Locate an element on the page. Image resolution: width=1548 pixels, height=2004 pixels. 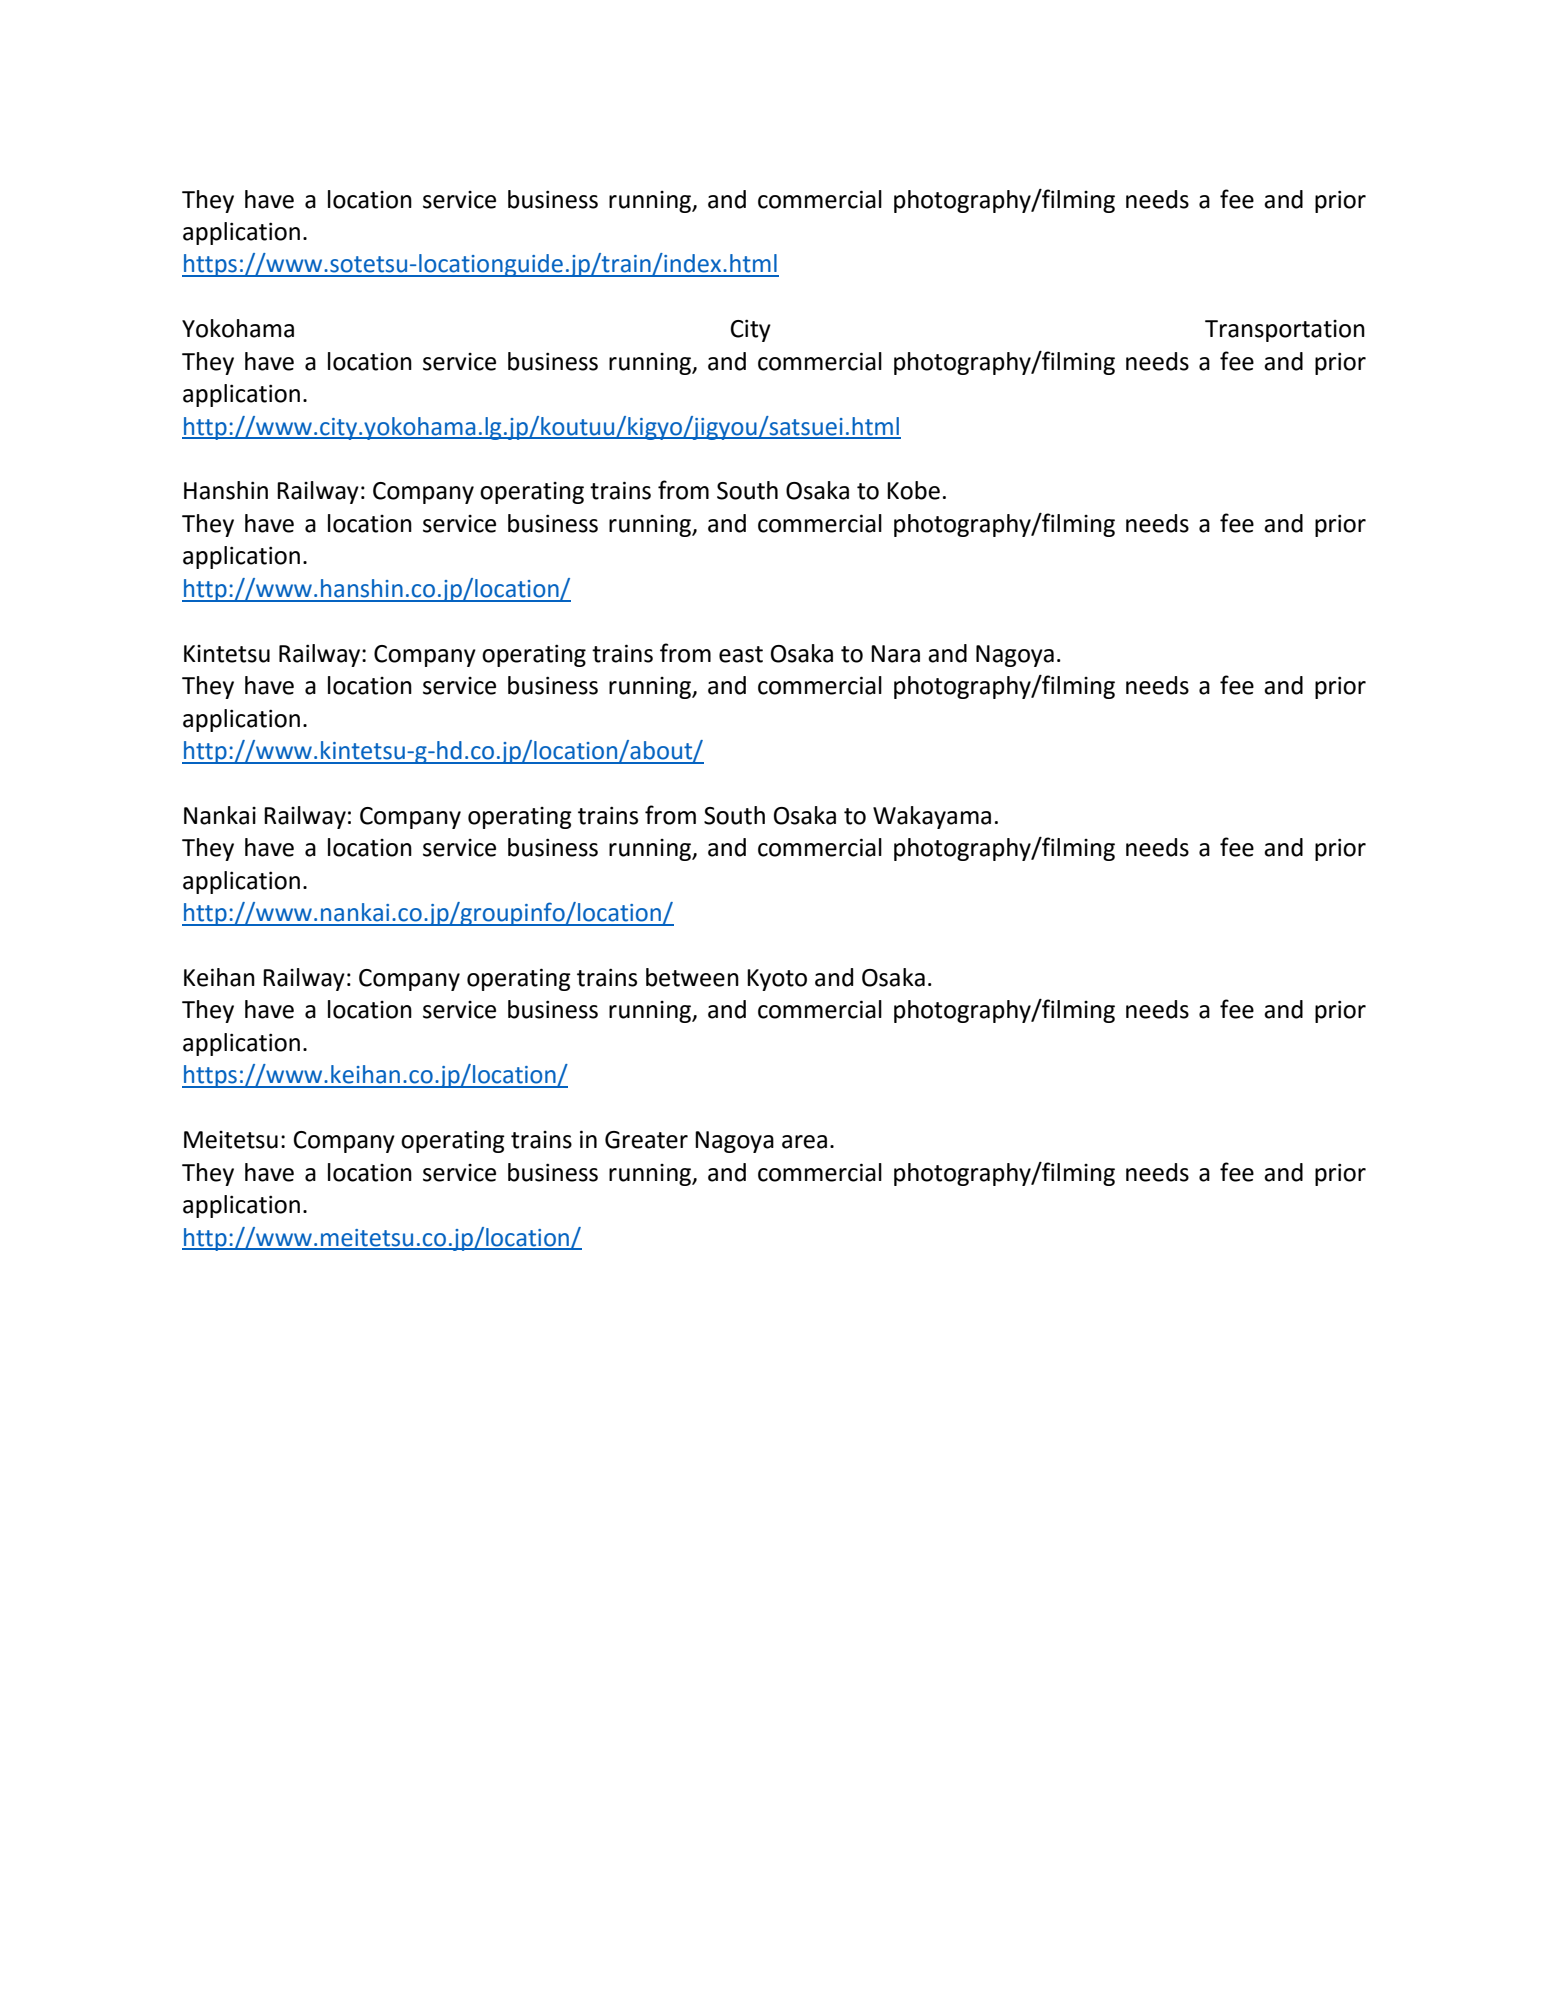
Nara is located at coordinates (895, 654).
